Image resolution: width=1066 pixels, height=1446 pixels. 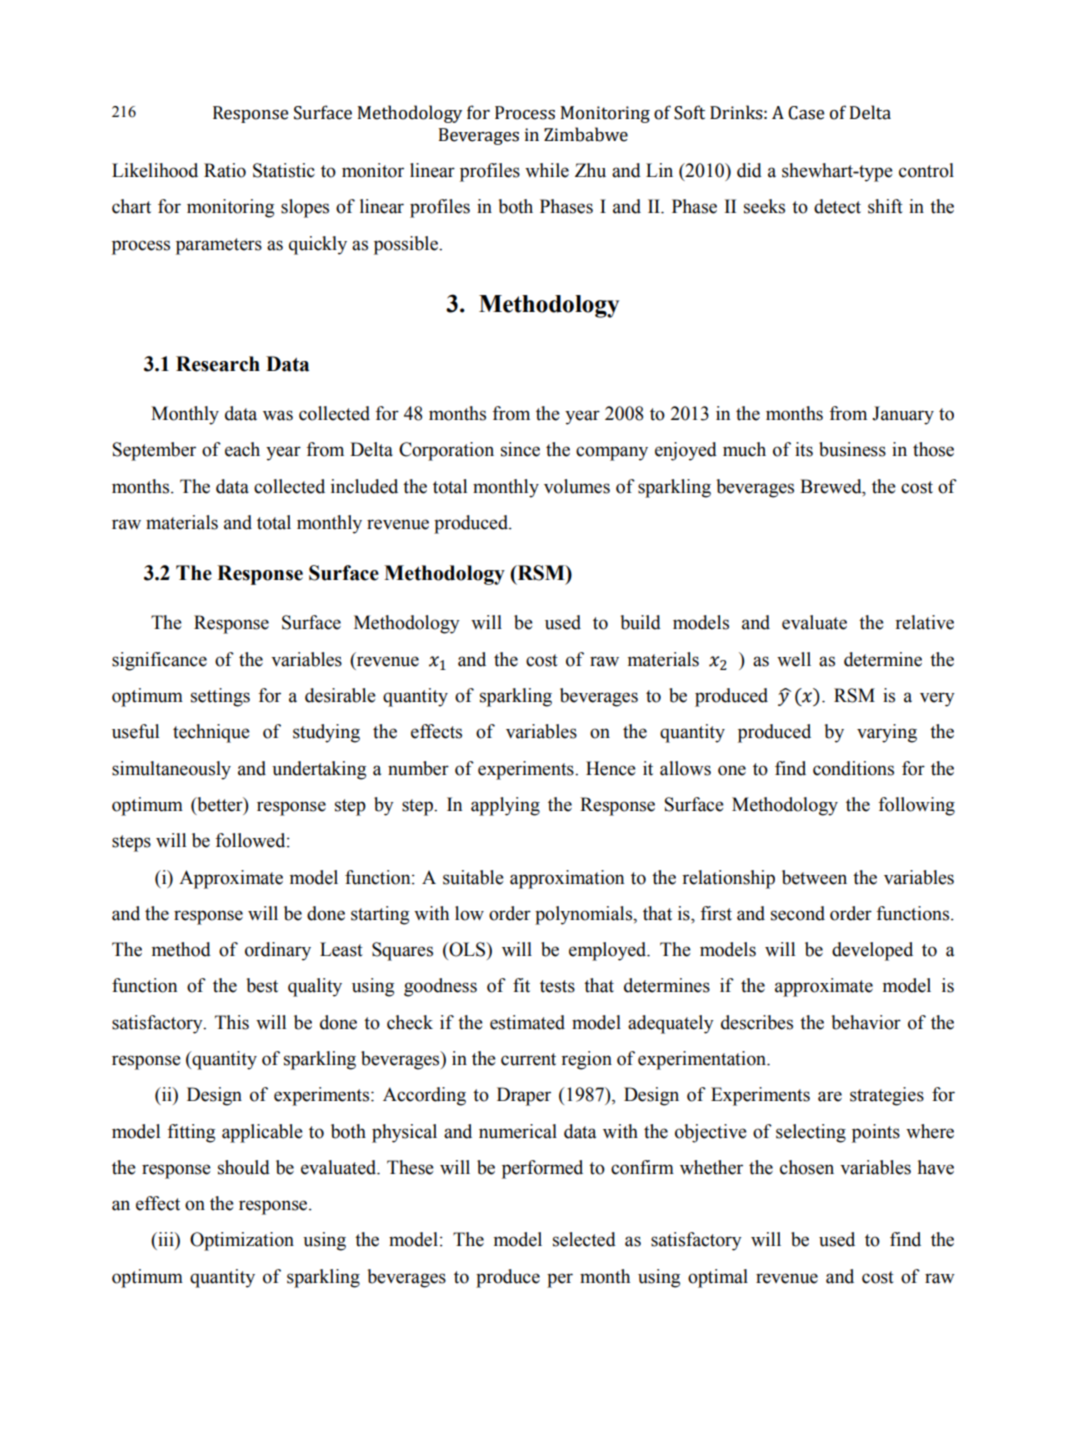 I want to click on Hence, so click(x=611, y=768).
